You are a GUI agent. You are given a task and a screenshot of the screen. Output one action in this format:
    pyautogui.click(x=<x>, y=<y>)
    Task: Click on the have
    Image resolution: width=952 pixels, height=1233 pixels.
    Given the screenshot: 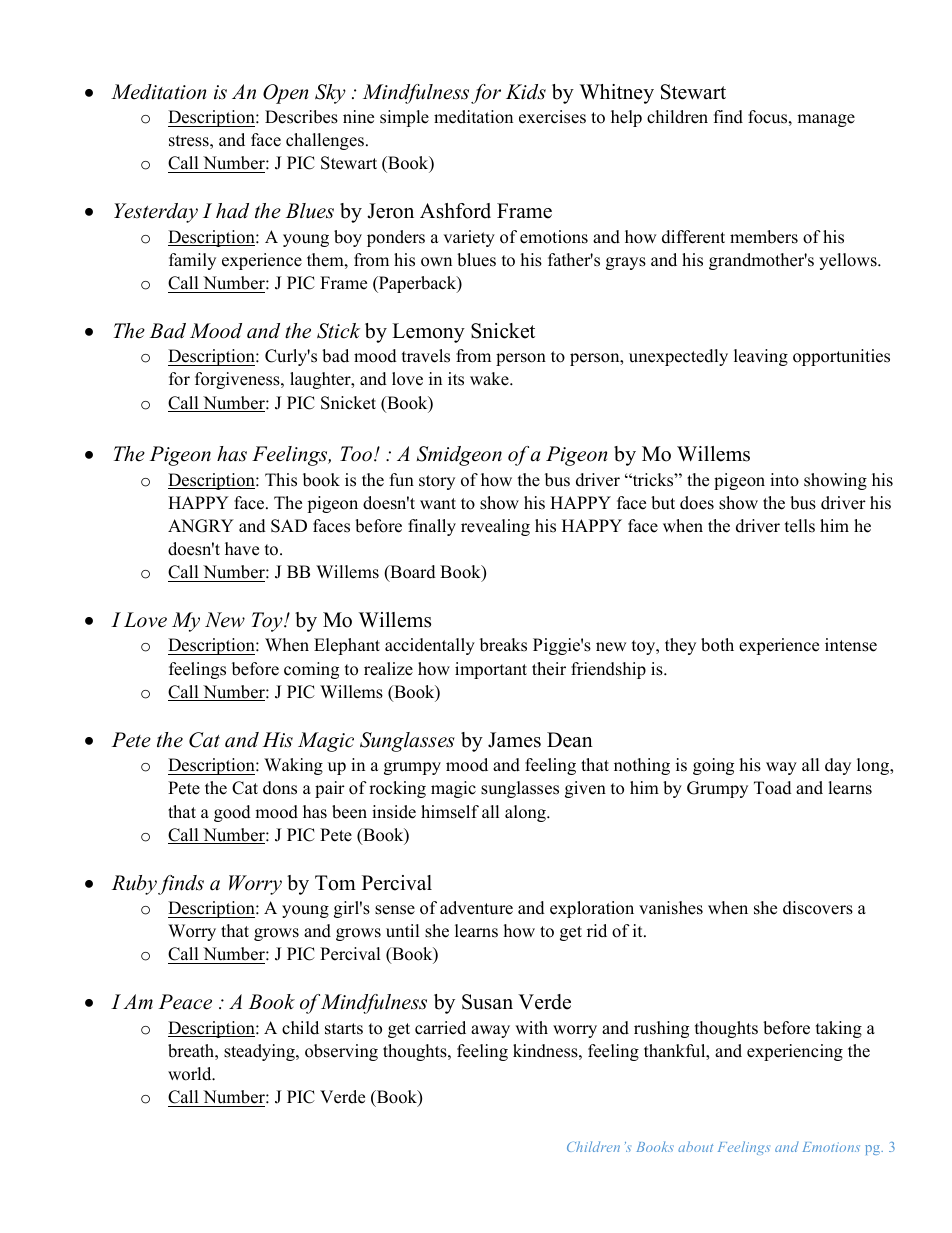 What is the action you would take?
    pyautogui.click(x=242, y=549)
